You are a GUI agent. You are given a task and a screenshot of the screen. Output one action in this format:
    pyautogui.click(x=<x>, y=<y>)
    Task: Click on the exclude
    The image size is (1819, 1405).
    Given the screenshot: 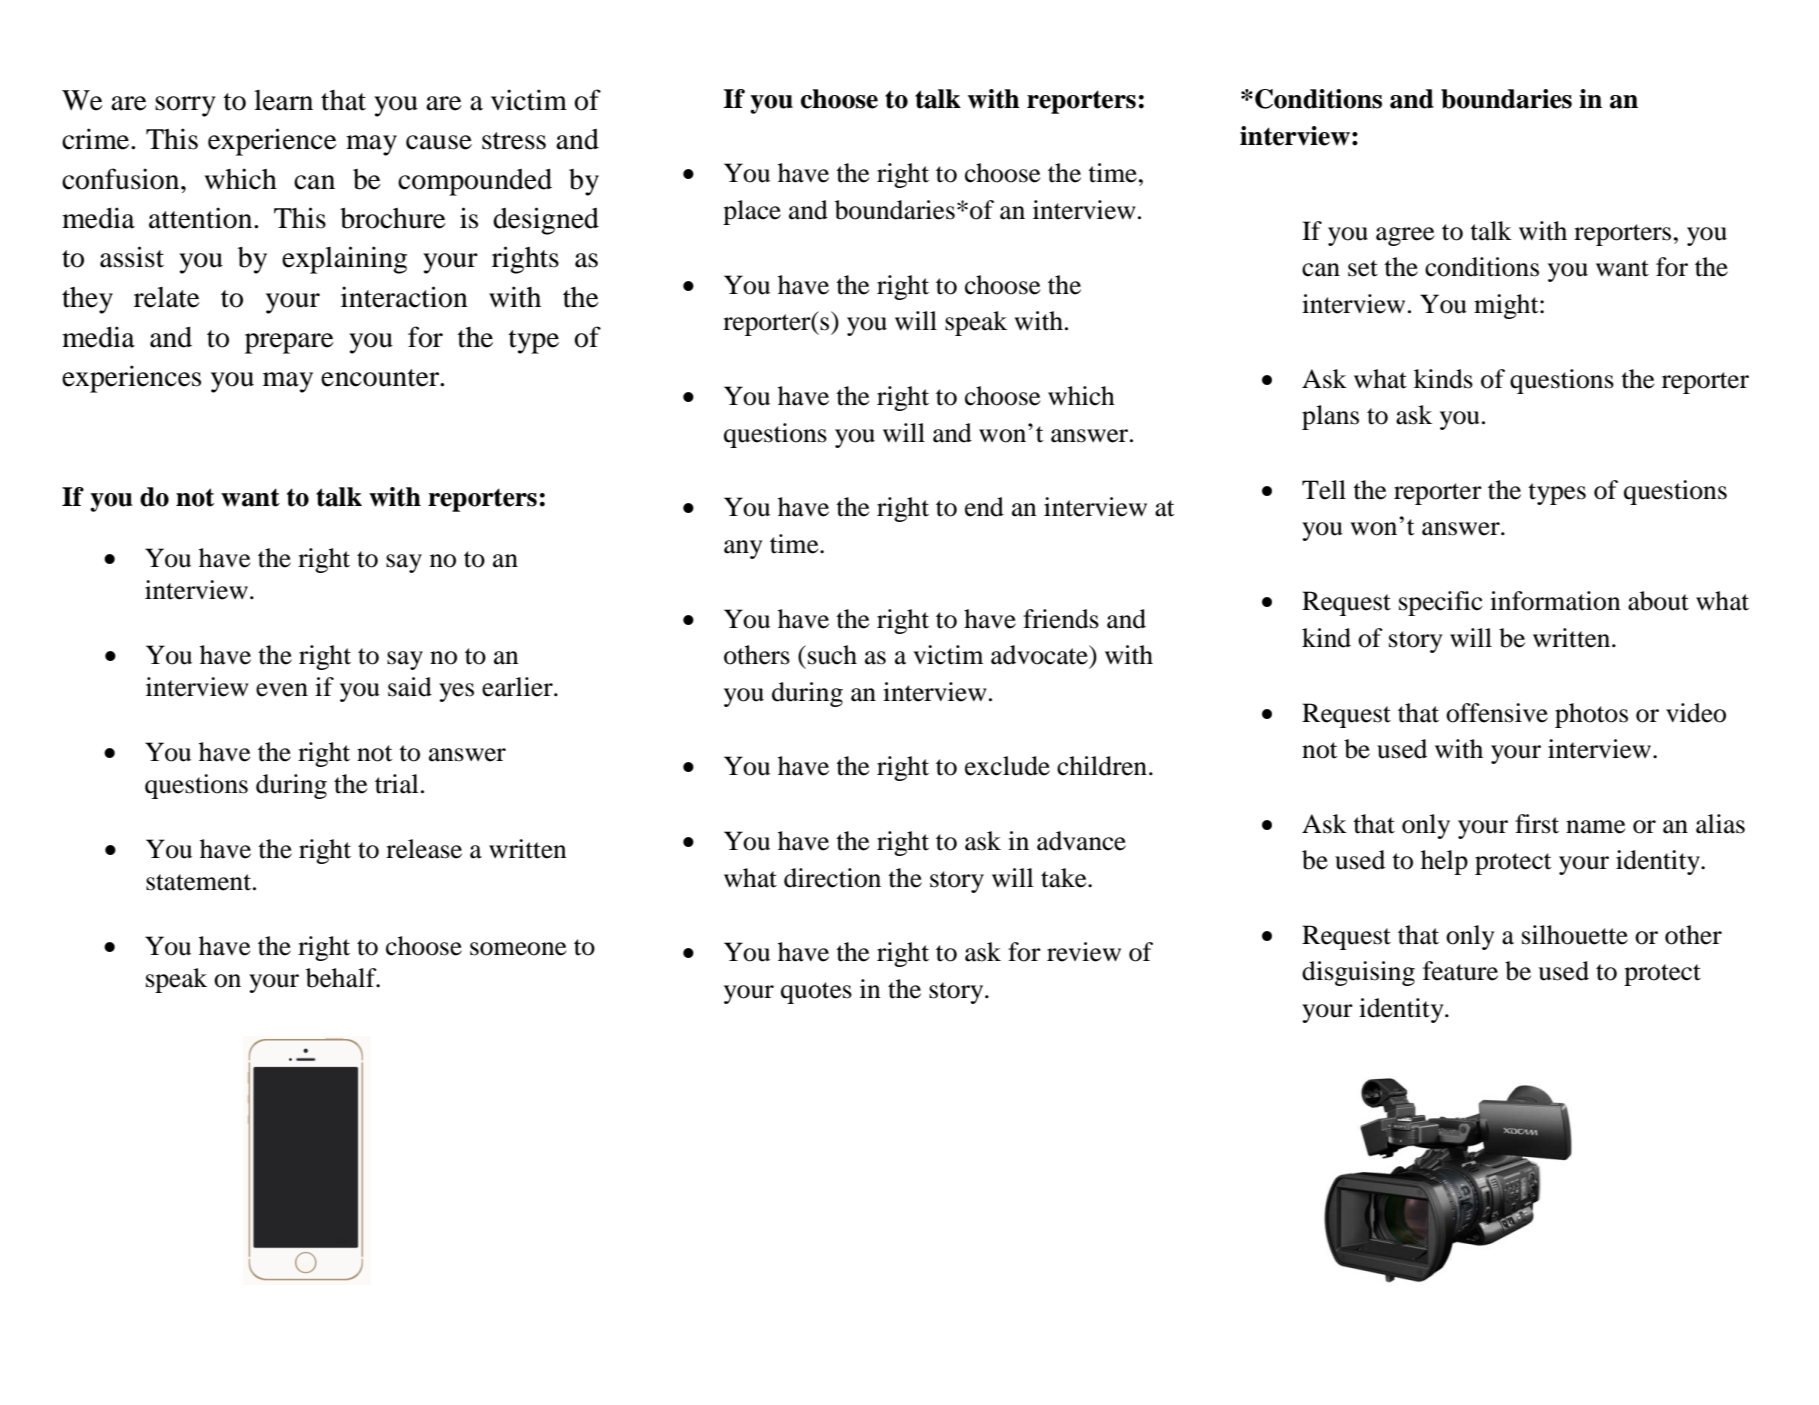 What is the action you would take?
    pyautogui.click(x=1007, y=766)
